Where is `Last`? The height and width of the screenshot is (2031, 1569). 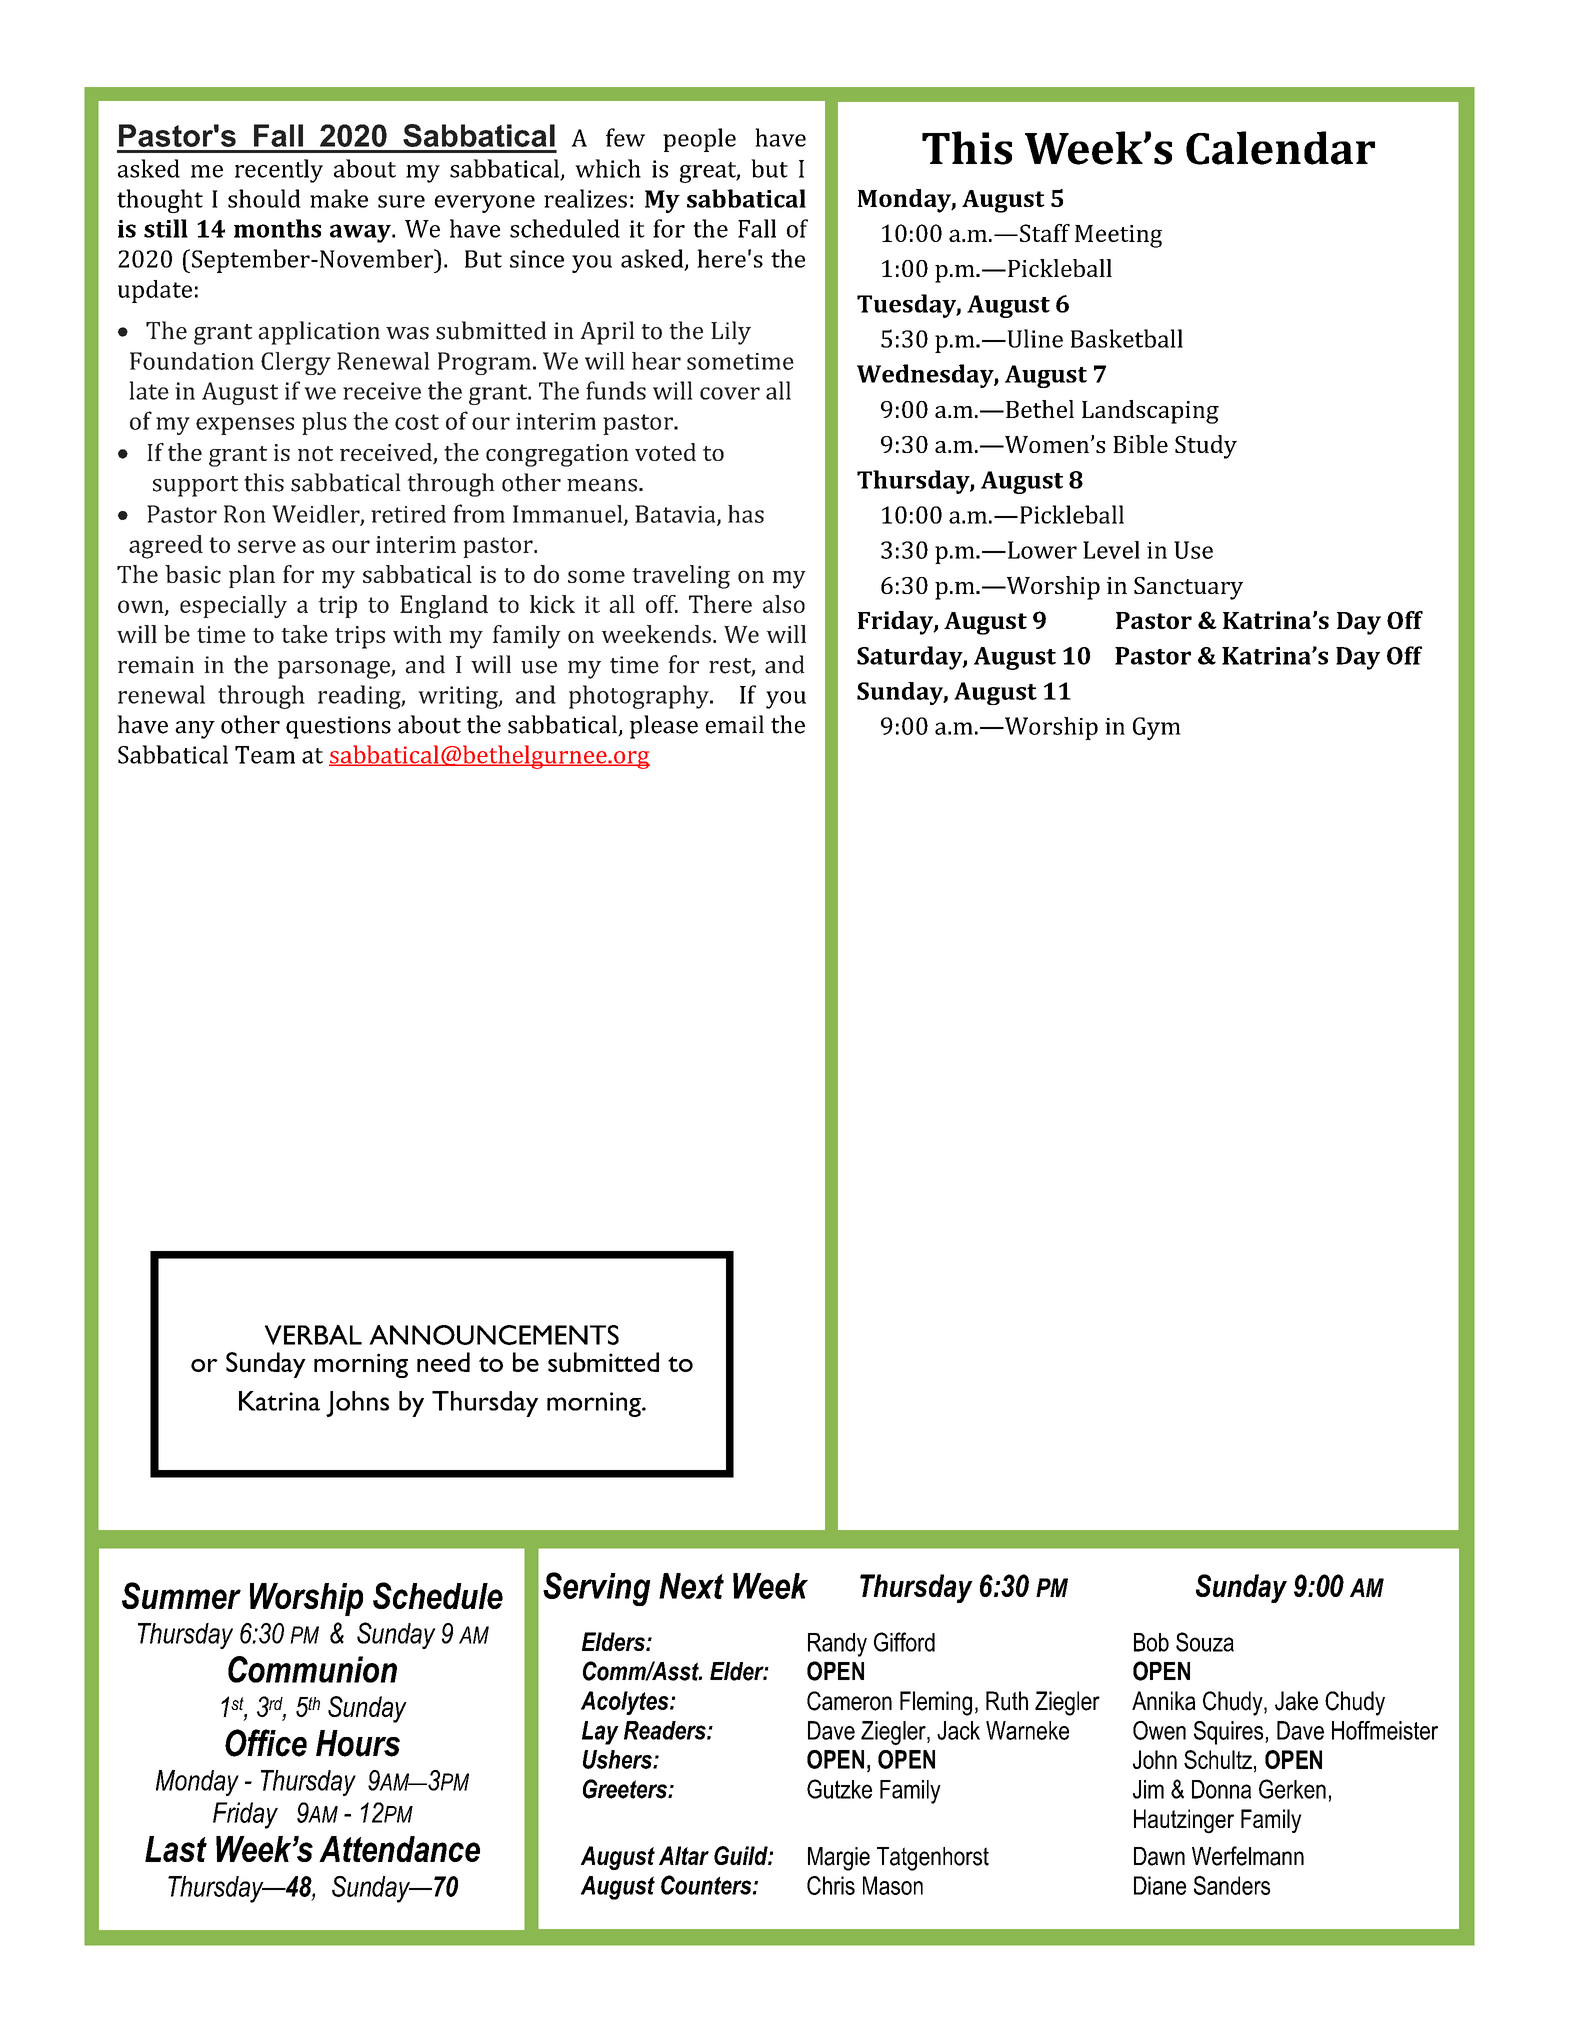 Last is located at coordinates (176, 1849).
